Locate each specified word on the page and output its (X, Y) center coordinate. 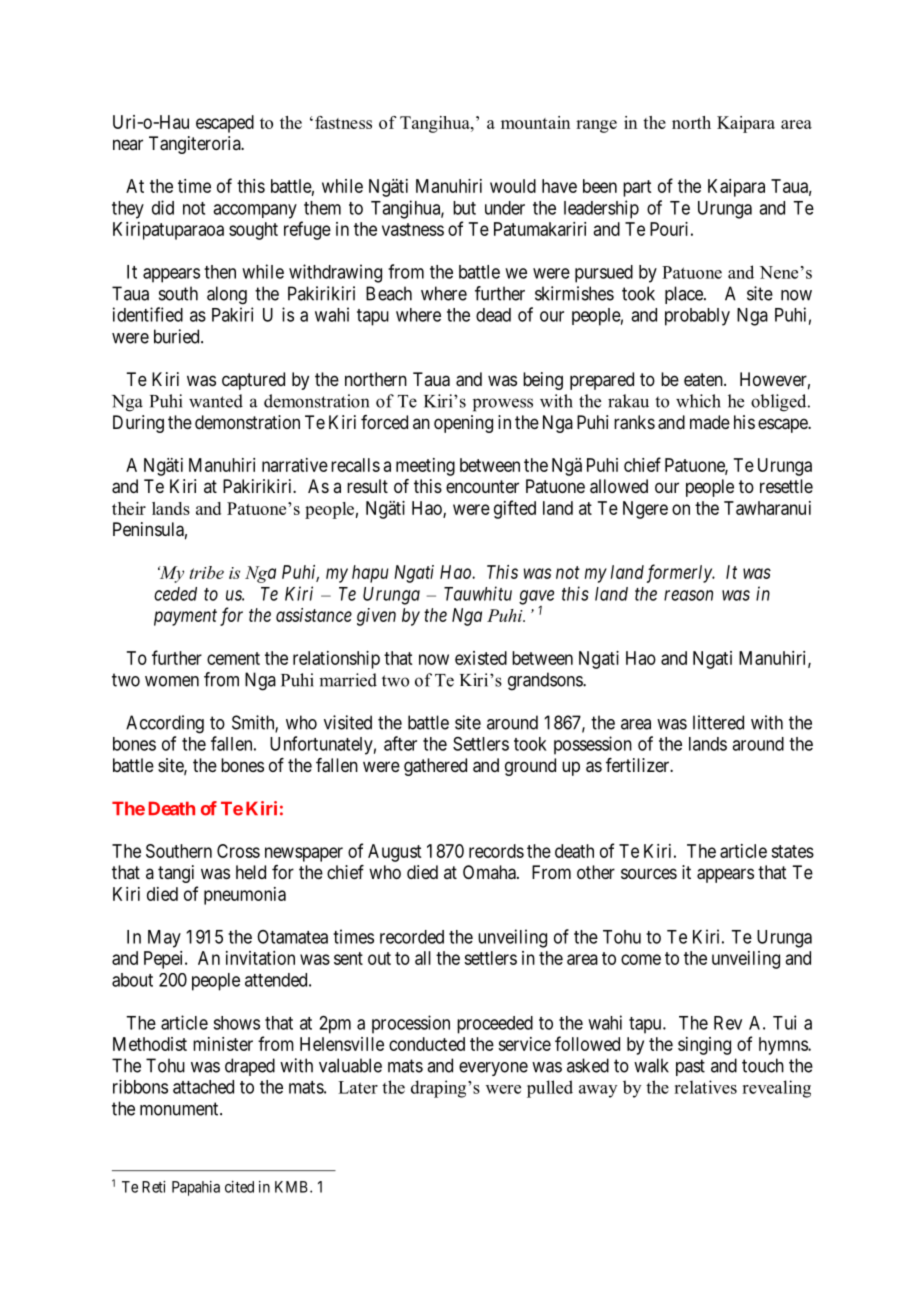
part (637, 188)
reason (688, 595)
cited (239, 1187)
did (163, 207)
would (513, 186)
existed (481, 658)
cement (233, 658)
